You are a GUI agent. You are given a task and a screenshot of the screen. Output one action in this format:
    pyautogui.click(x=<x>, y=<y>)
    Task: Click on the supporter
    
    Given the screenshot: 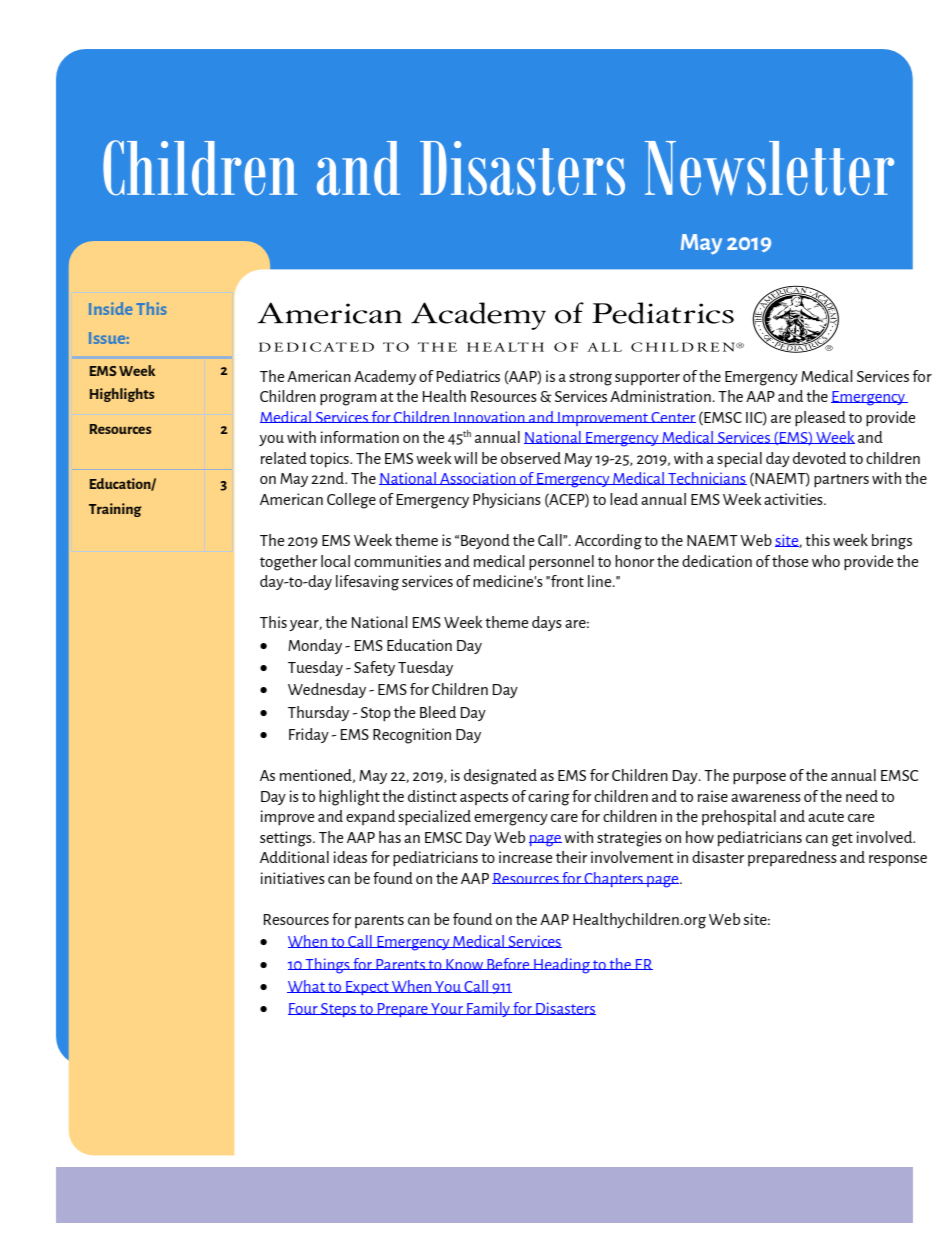 What is the action you would take?
    pyautogui.click(x=647, y=379)
